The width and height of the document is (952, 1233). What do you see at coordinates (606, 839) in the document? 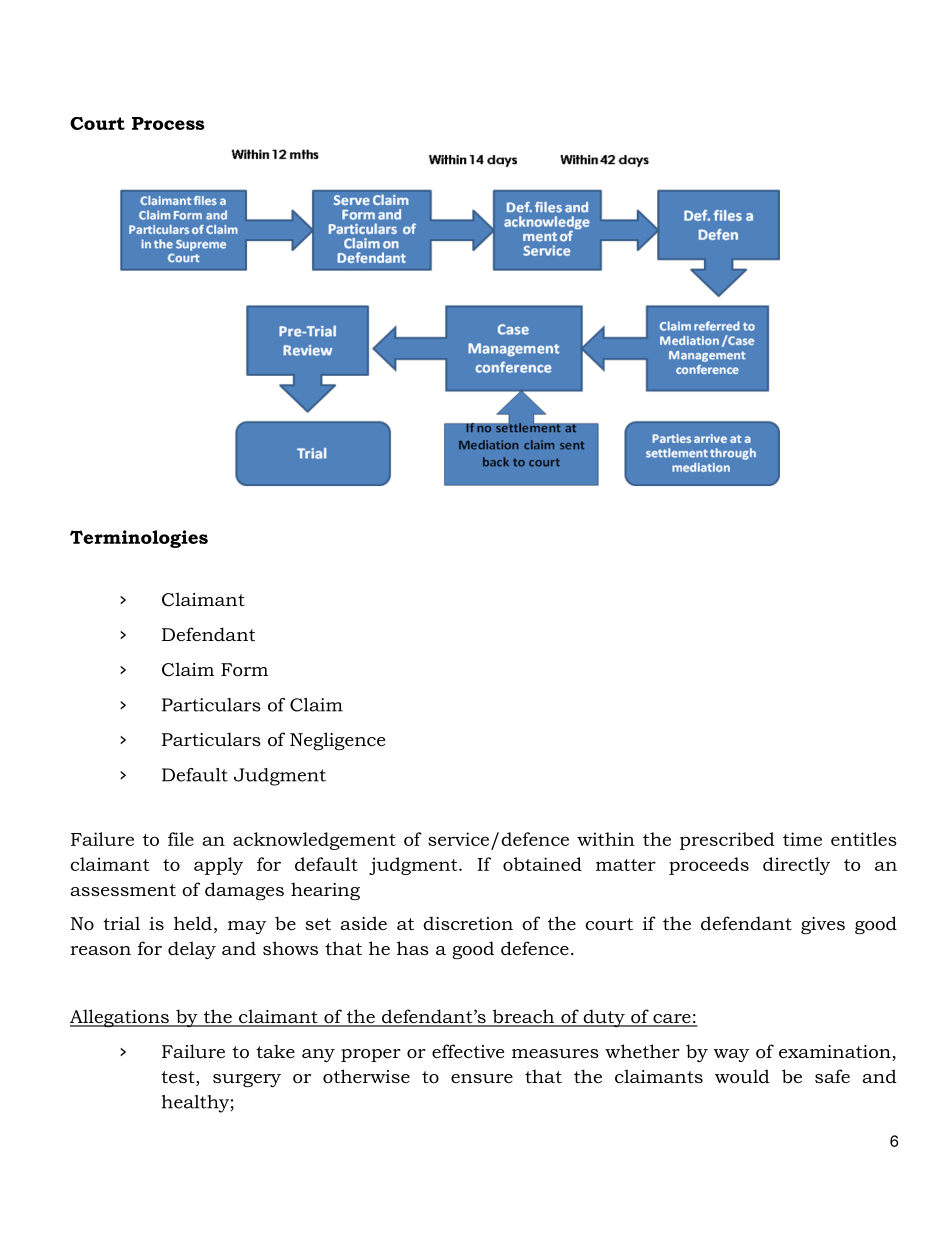
I see `within` at bounding box center [606, 839].
